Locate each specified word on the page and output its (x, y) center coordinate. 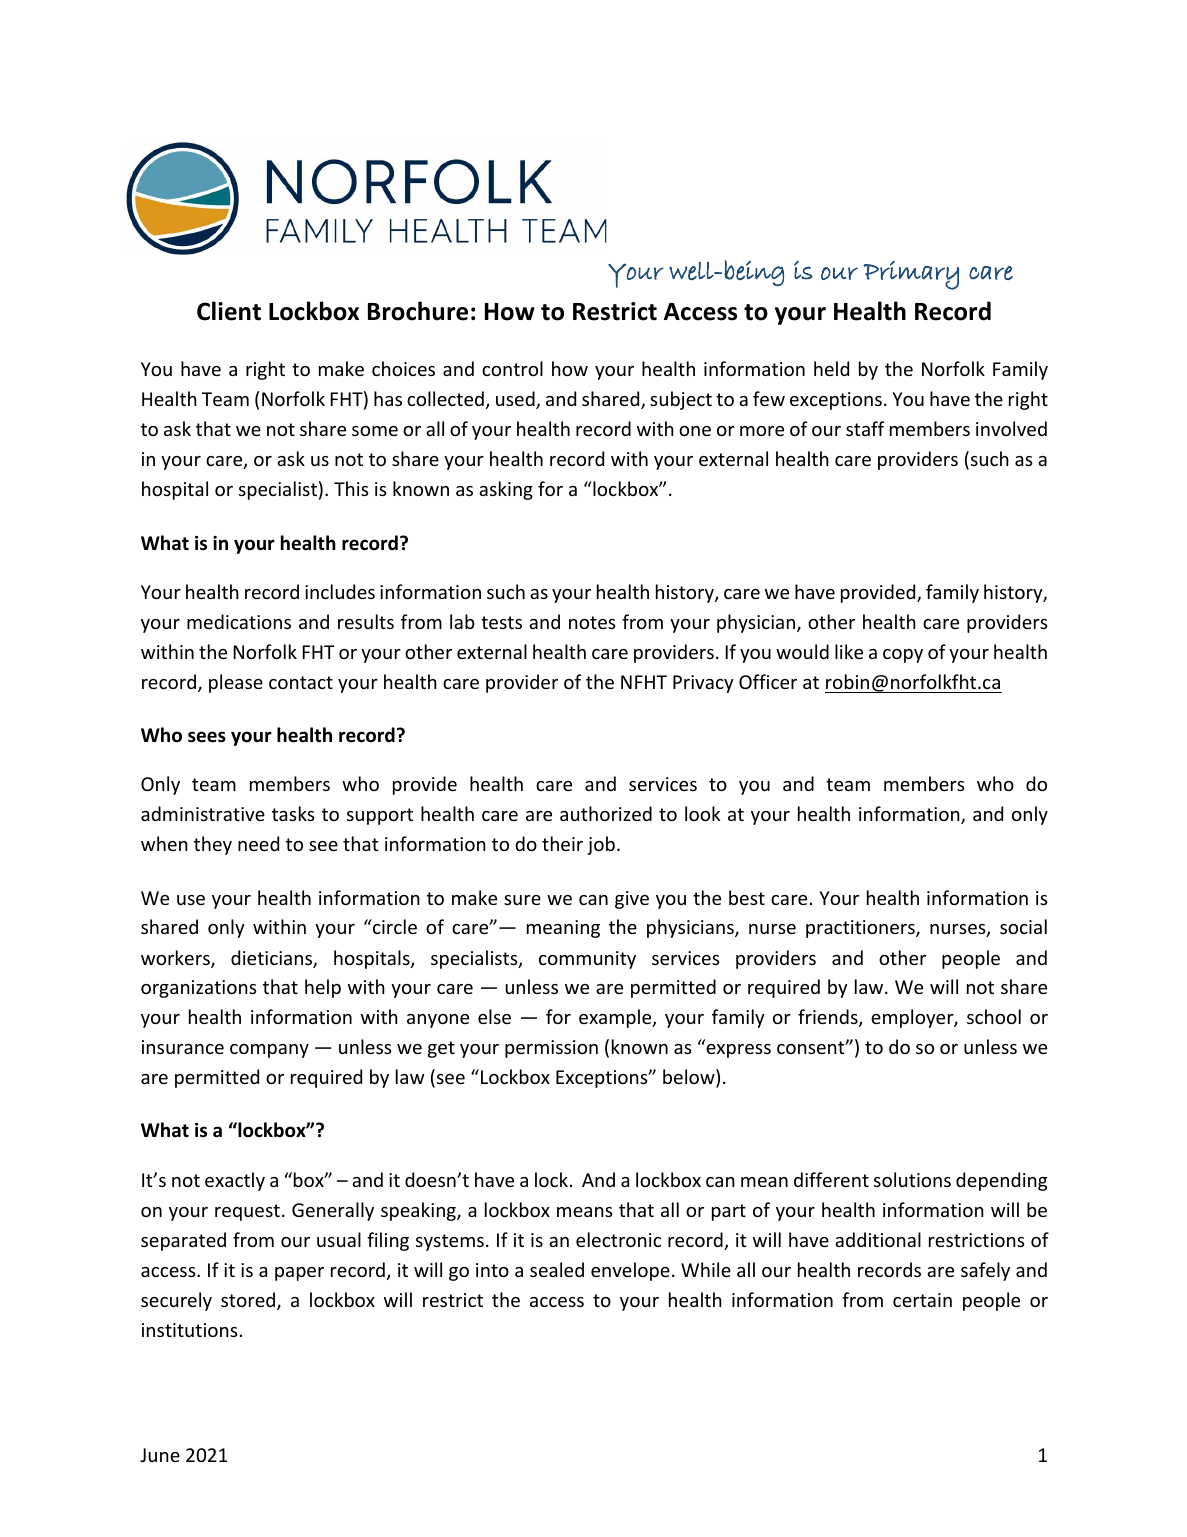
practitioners (861, 929)
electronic (618, 1239)
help (323, 988)
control (512, 368)
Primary (911, 275)
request (247, 1212)
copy (903, 656)
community (587, 960)
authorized (606, 813)
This (351, 488)
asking (506, 490)
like (849, 651)
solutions (912, 1179)
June (160, 1455)
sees (207, 737)
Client (229, 311)
